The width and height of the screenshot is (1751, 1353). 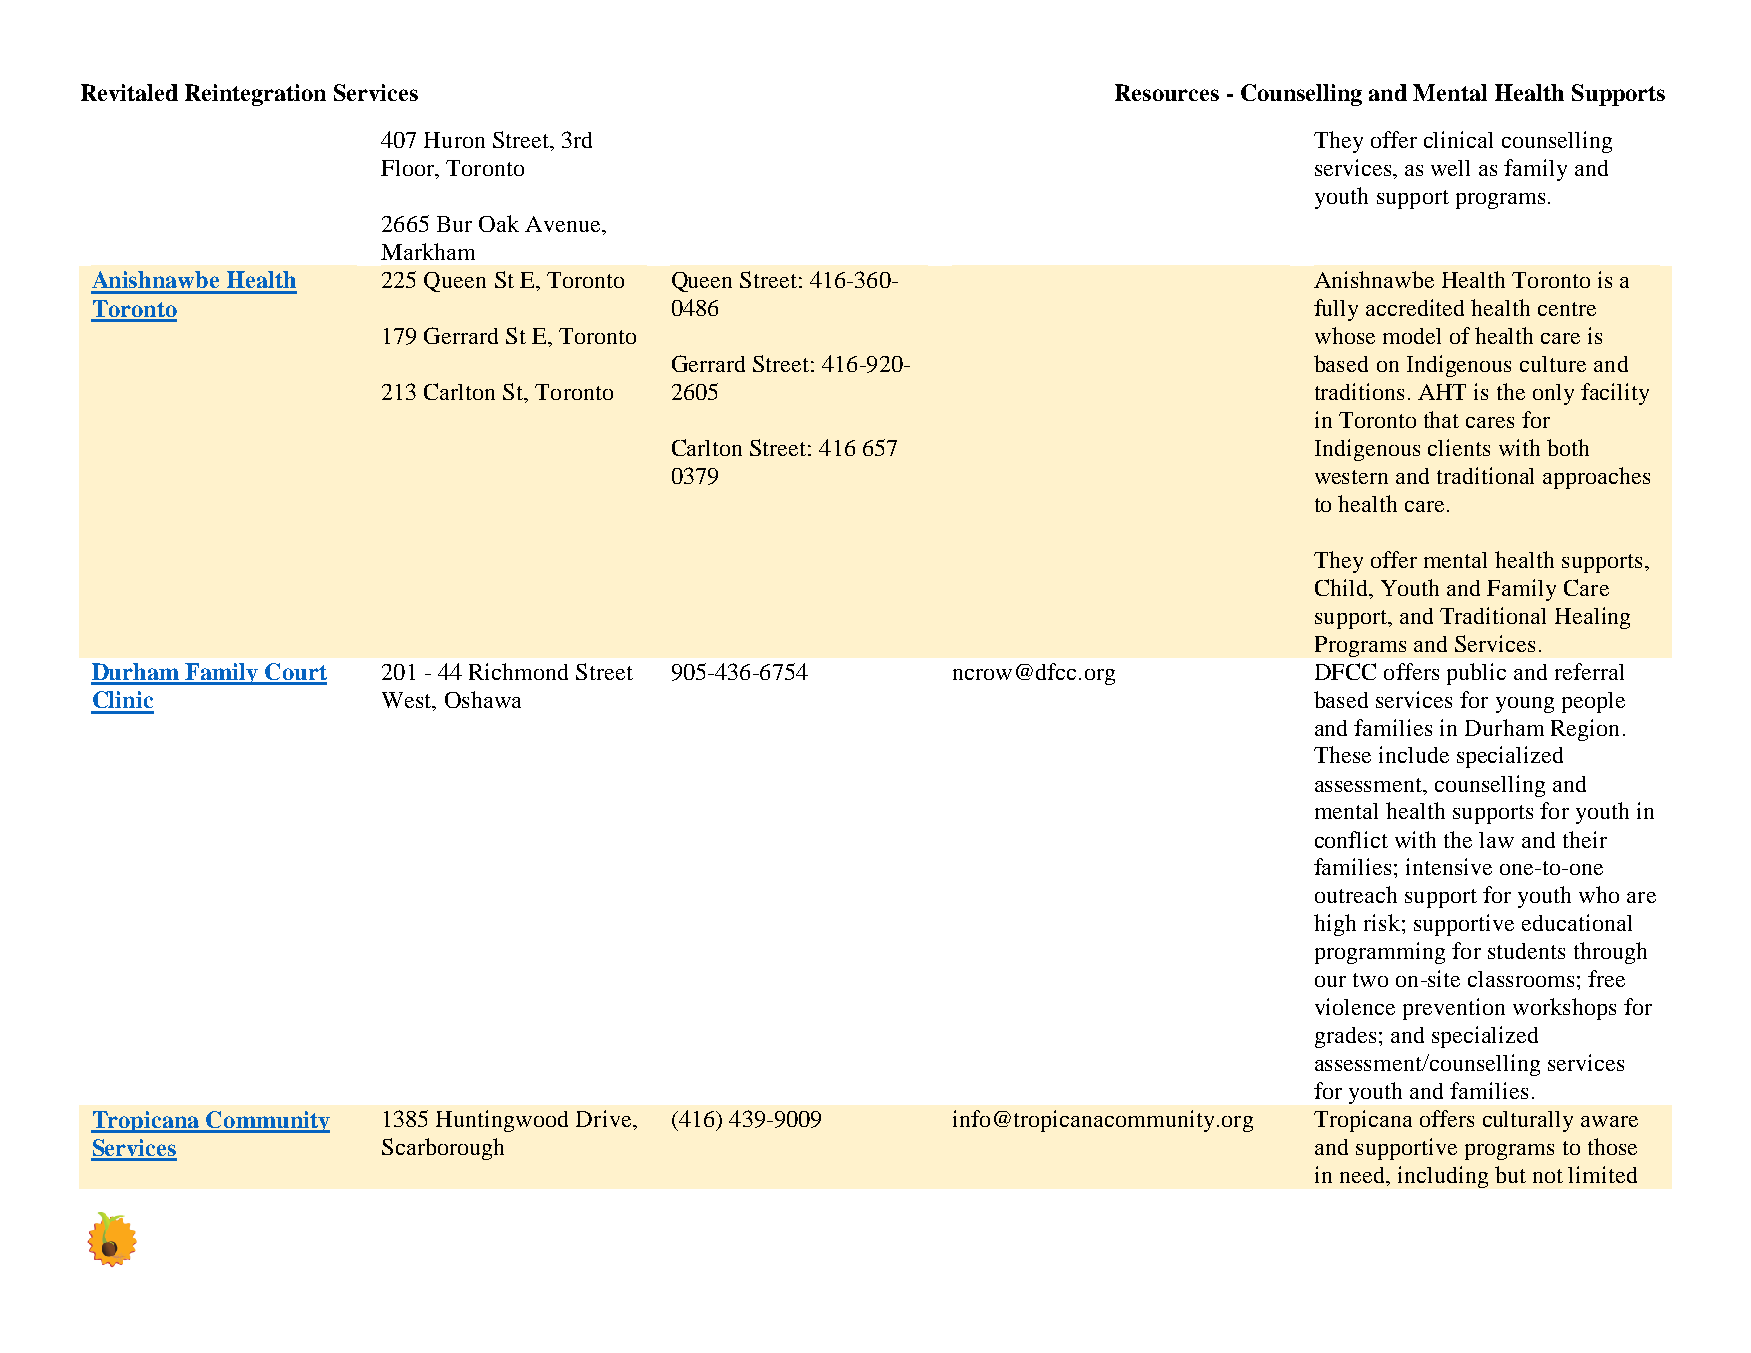 I want to click on Drive, so click(x=603, y=1118).
